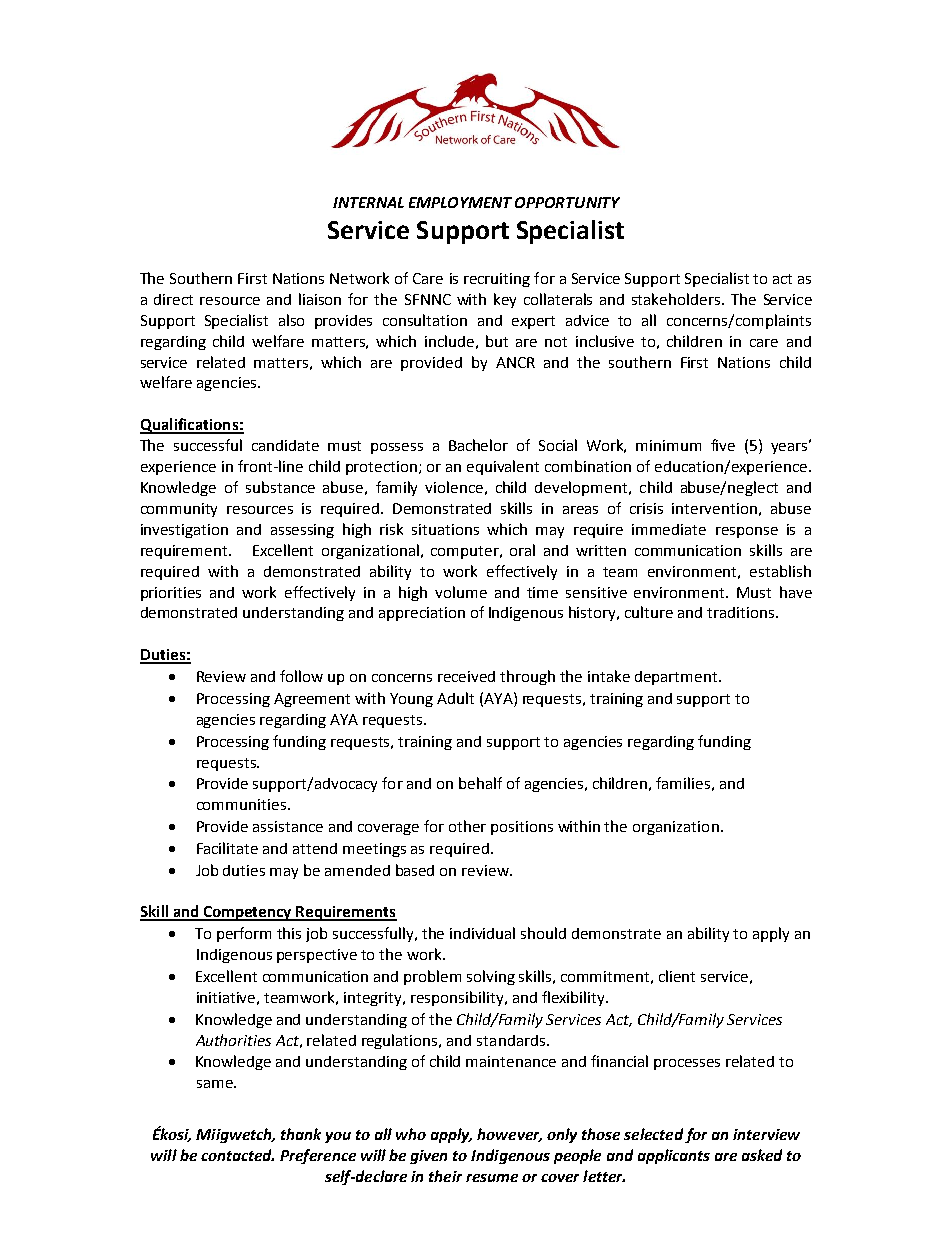 The image size is (952, 1233). I want to click on other, so click(467, 826).
